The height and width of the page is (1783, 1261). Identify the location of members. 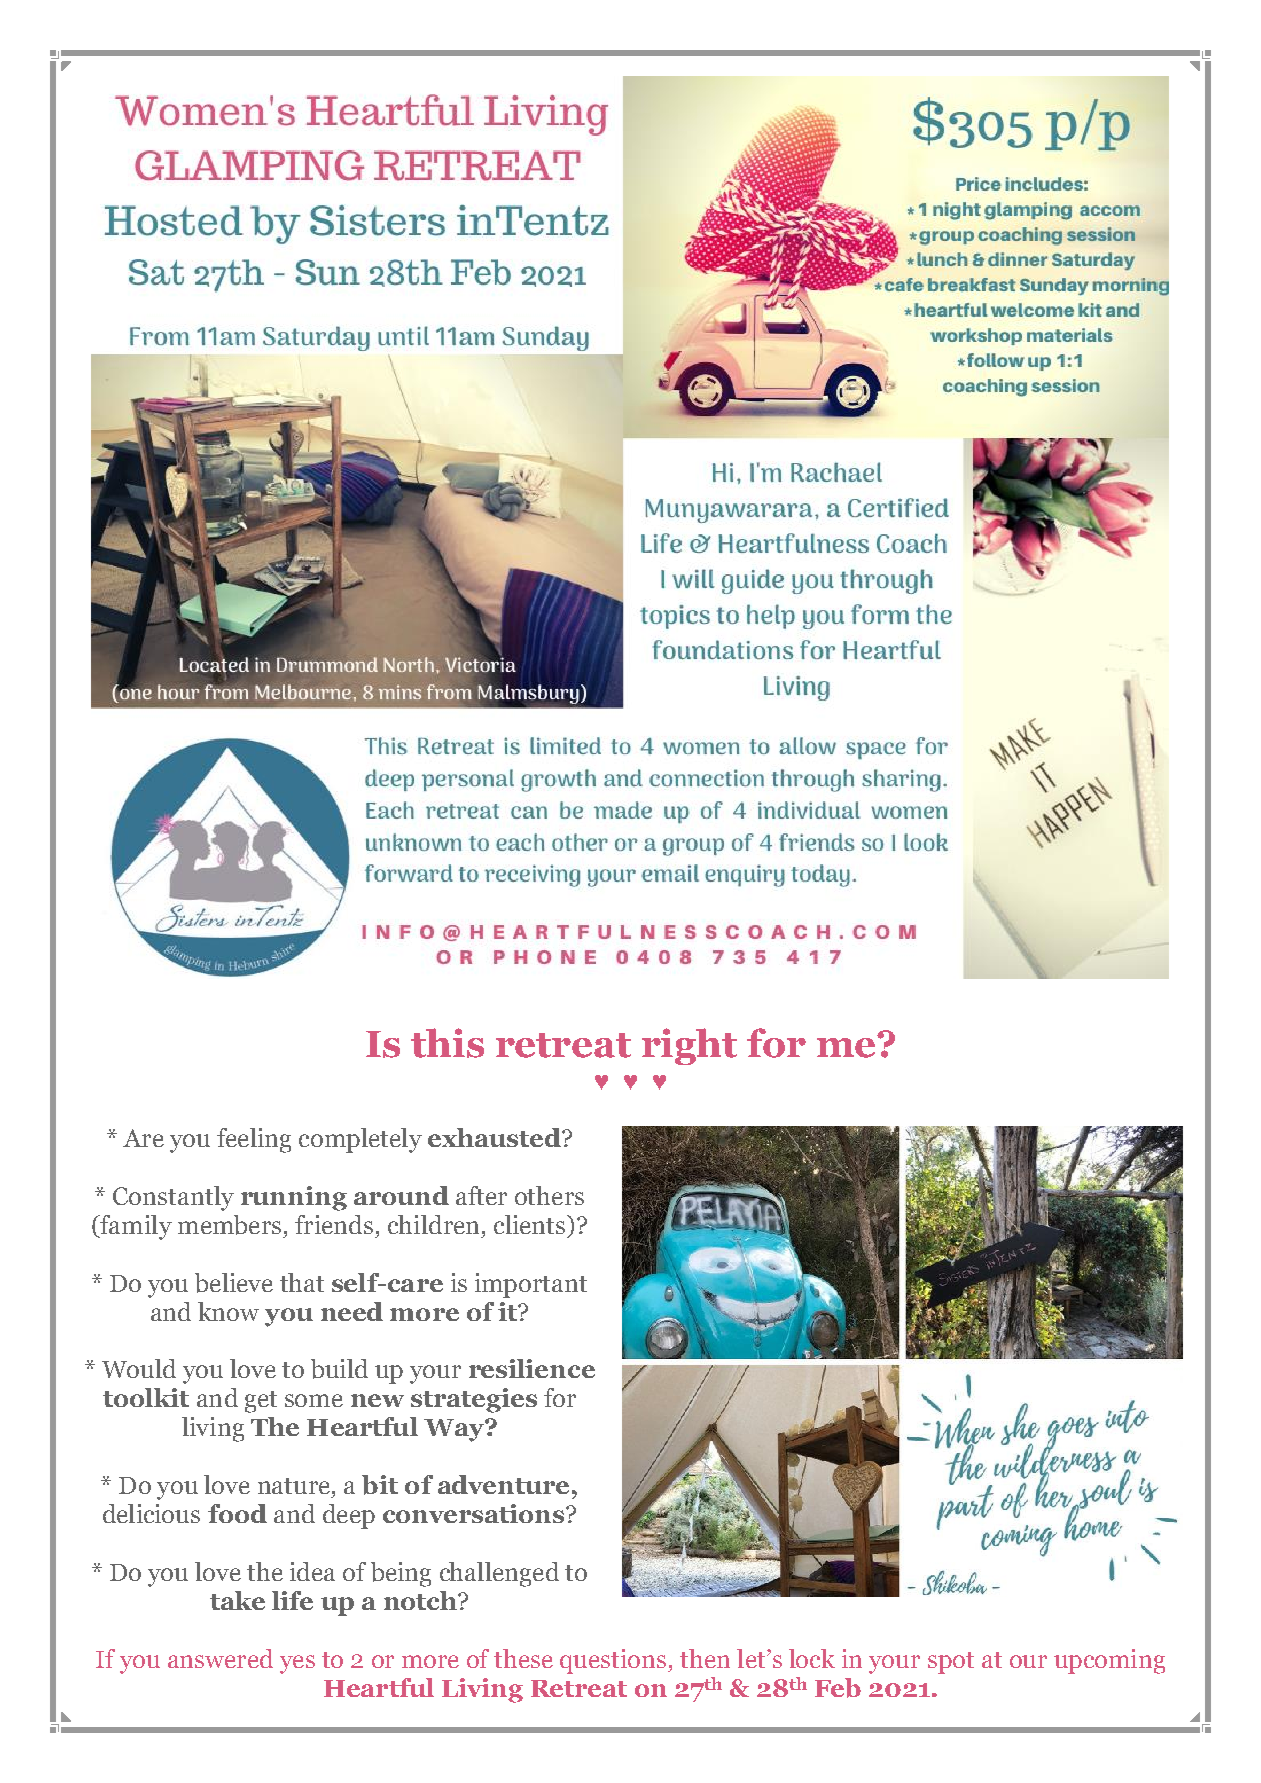
(229, 1225).
